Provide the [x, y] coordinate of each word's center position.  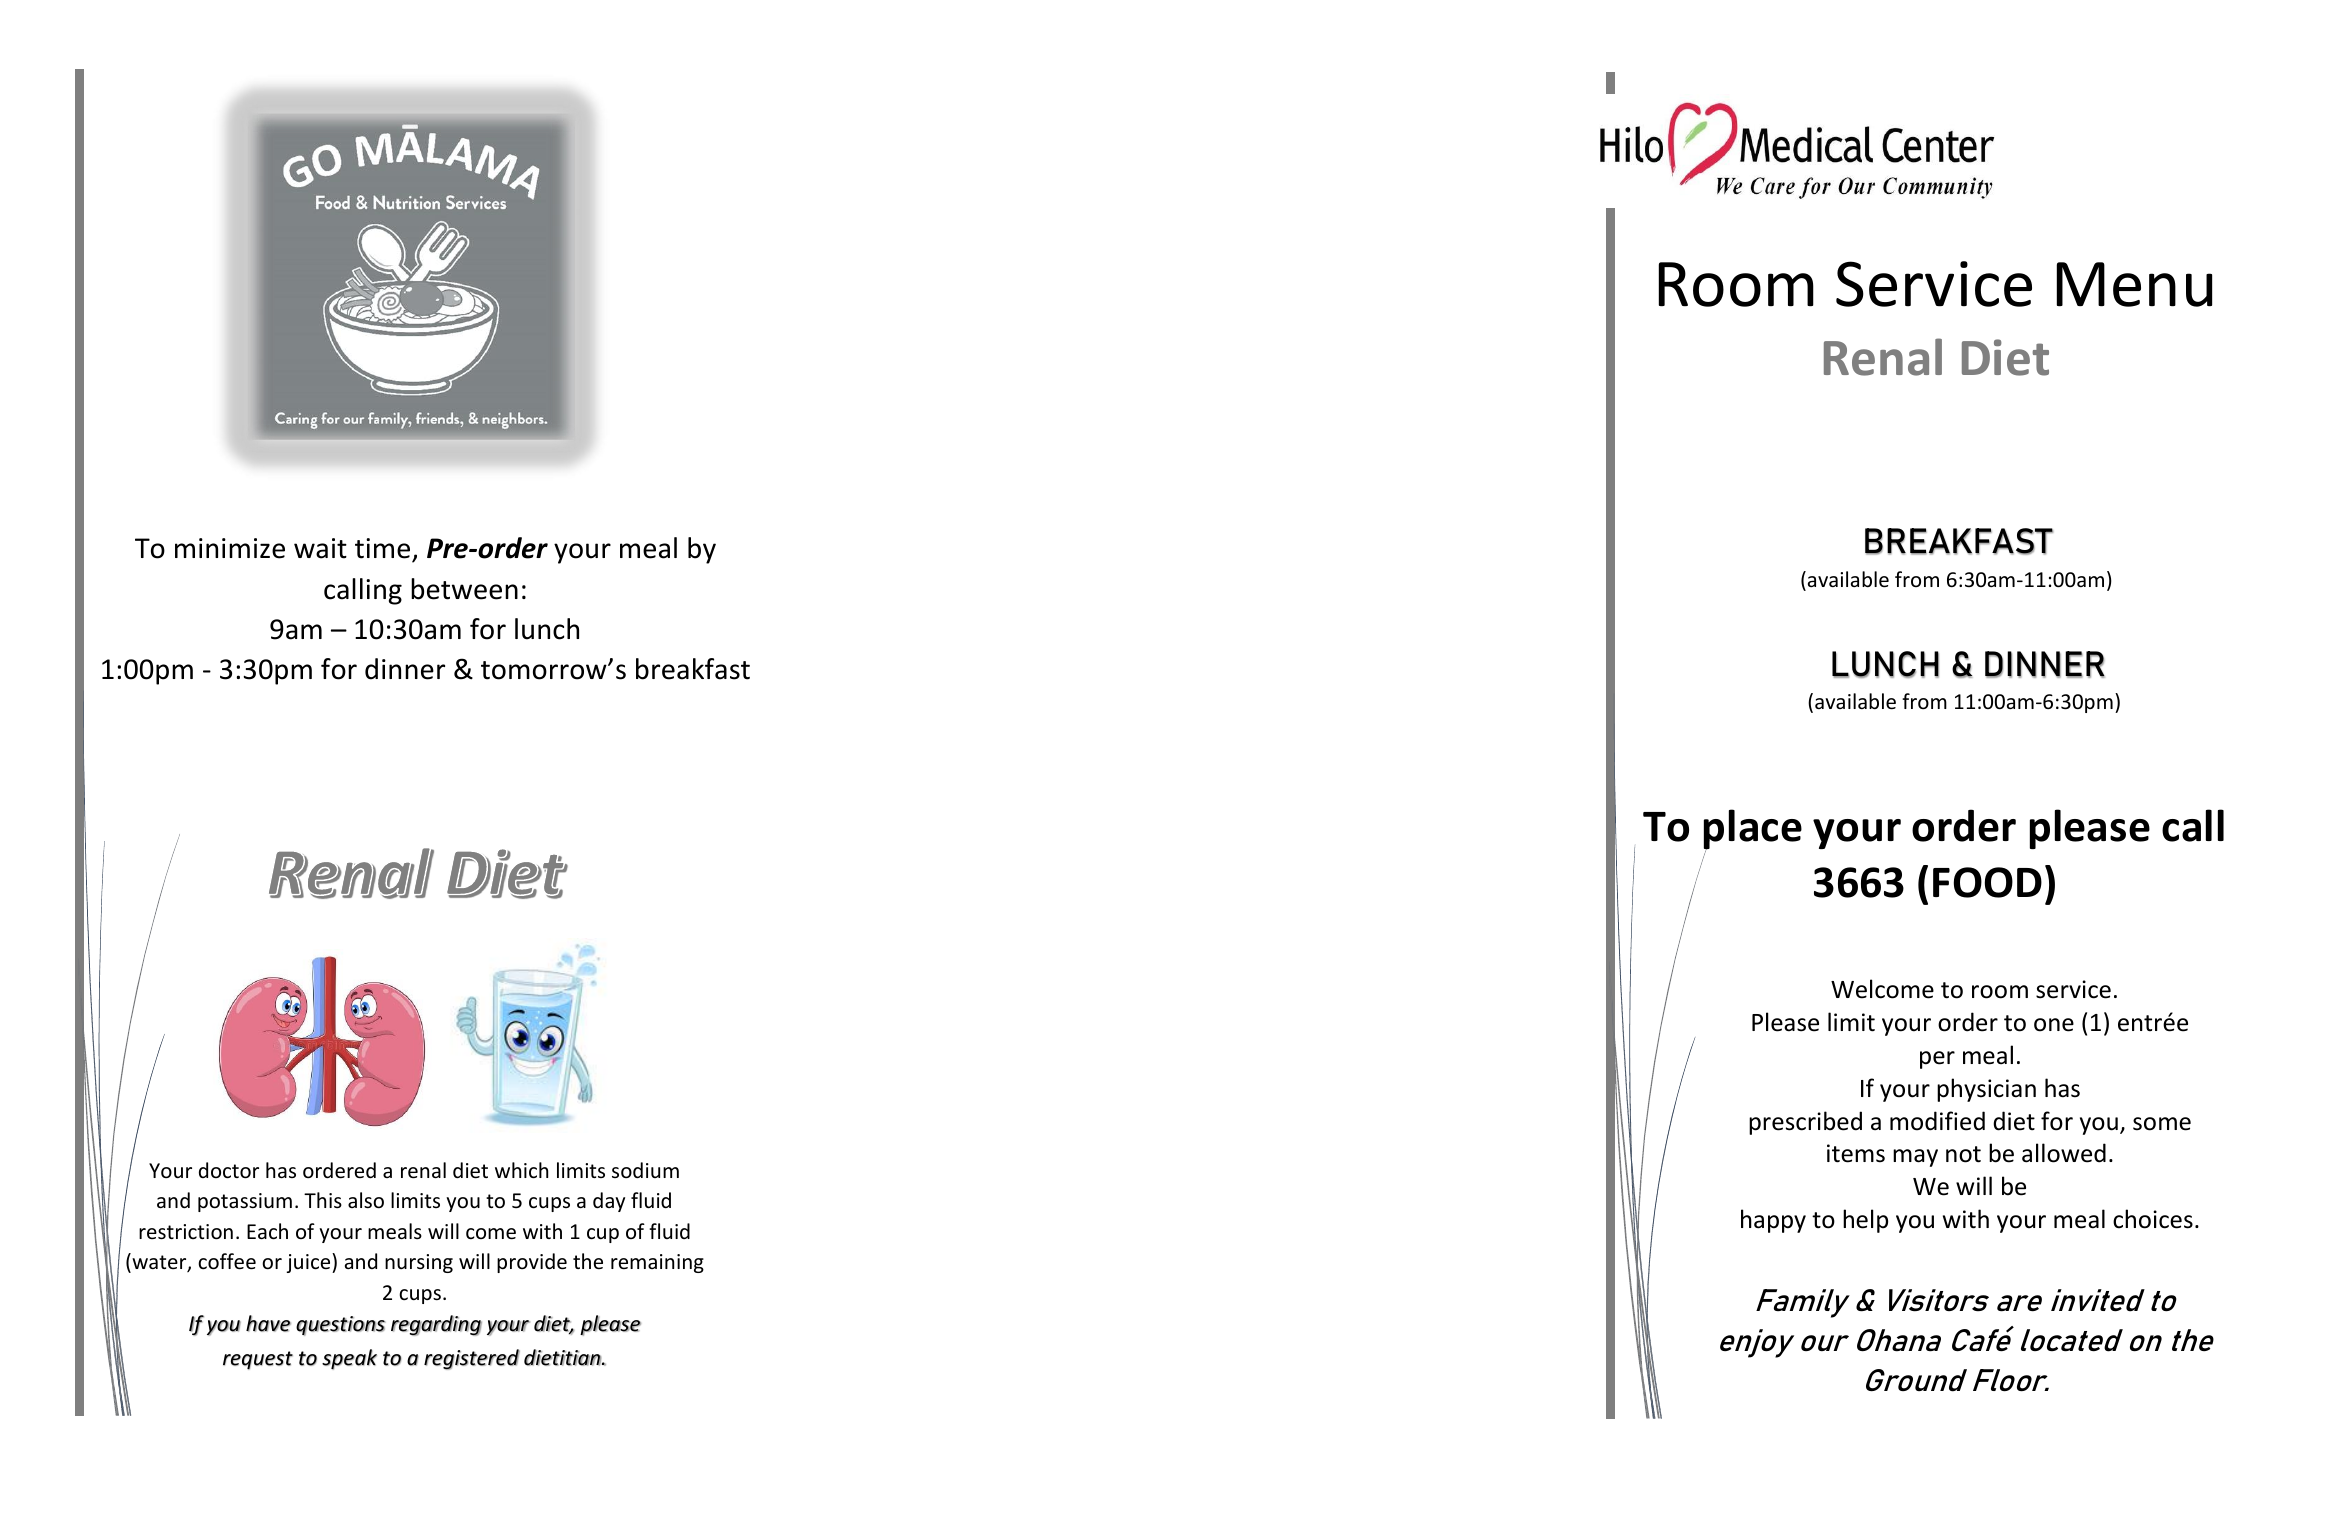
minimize [230, 548]
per [1937, 1060]
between [464, 589]
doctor [229, 1170]
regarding [436, 1325]
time [382, 548]
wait [320, 548]
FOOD [1987, 882]
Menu [2134, 284]
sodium [645, 1170]
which [521, 1170]
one [2054, 1025]
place [1753, 830]
